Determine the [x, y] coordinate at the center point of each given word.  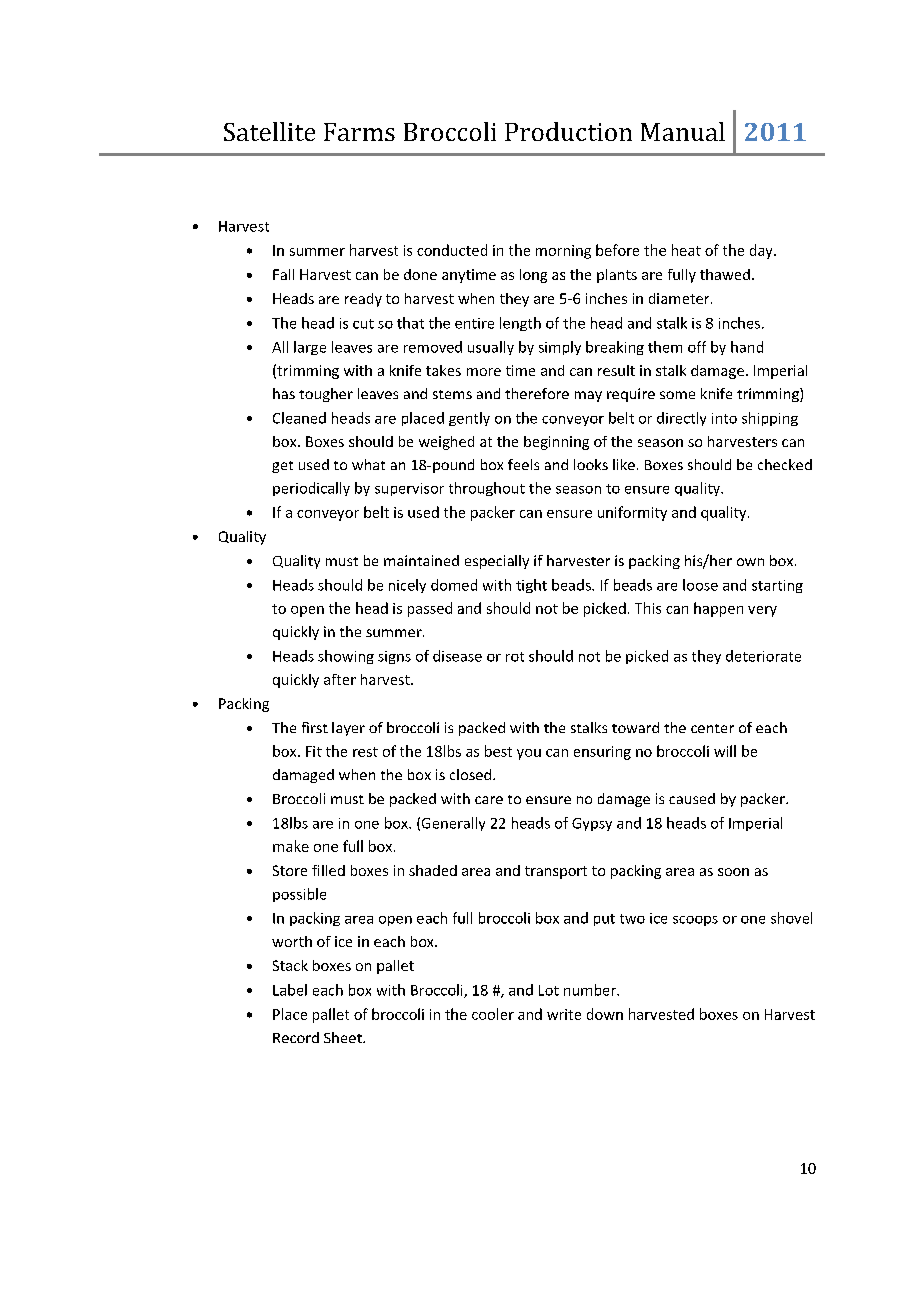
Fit [314, 751]
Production [568, 131]
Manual [683, 131]
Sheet [344, 1037]
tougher [326, 395]
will [725, 751]
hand [747, 347]
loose [700, 585]
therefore [537, 393]
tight [531, 586]
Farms [359, 132]
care [489, 800]
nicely [407, 586]
